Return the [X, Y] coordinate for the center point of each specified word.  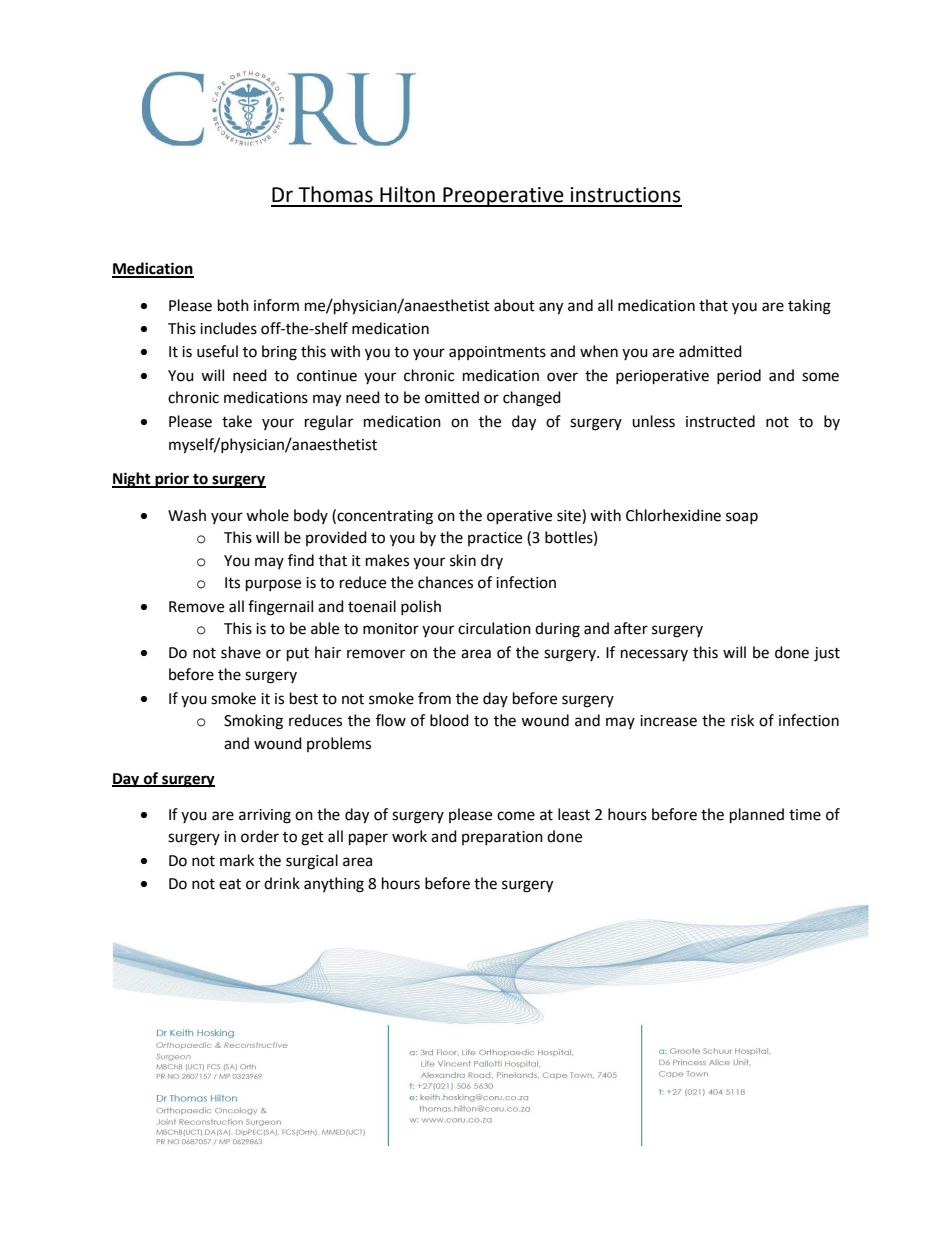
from [434, 698]
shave [241, 652]
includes [228, 328]
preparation [502, 838]
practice [495, 539]
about [514, 305]
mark [237, 860]
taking [809, 307]
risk [742, 720]
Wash [187, 515]
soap [742, 518]
